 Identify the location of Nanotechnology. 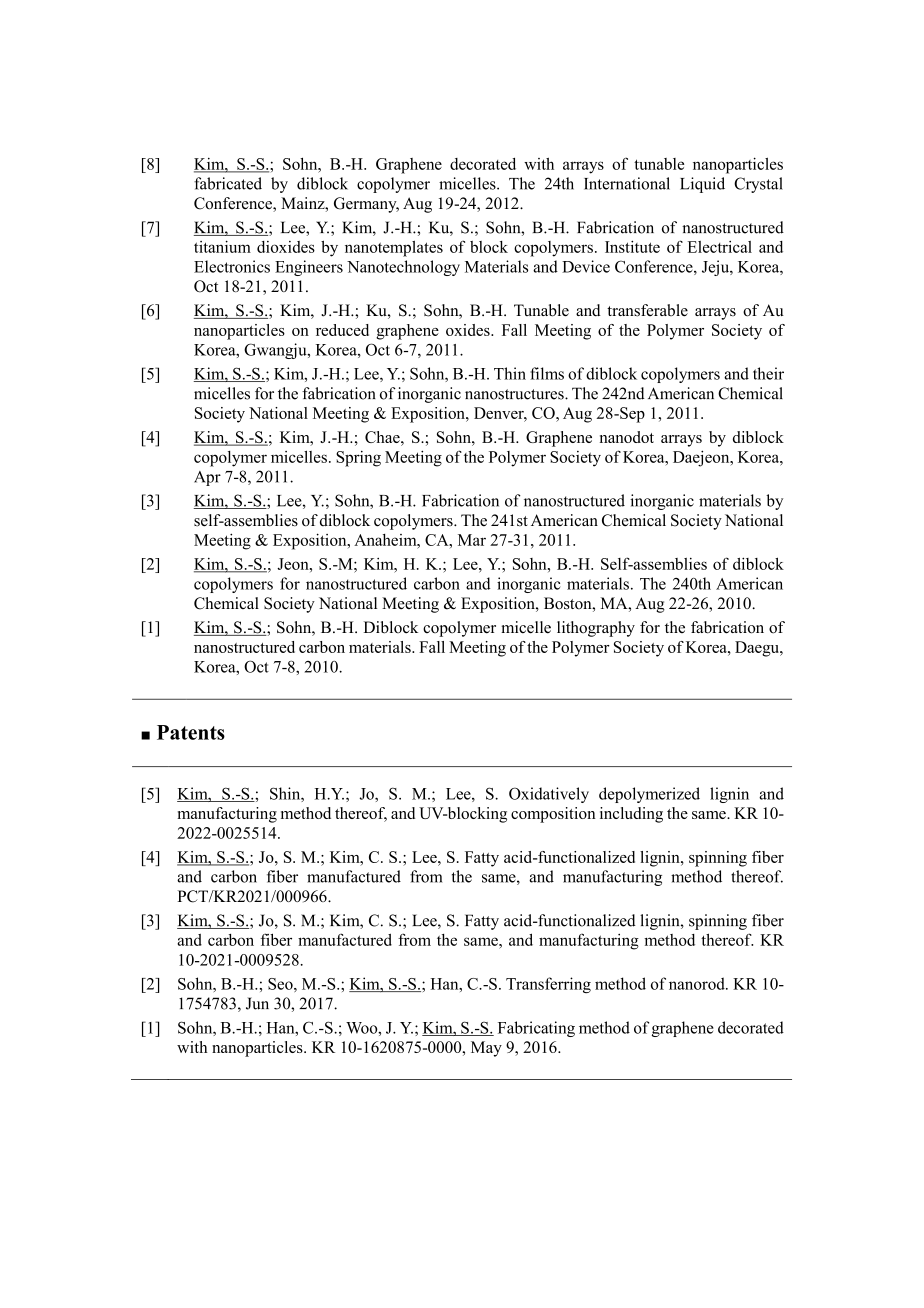
(403, 268).
